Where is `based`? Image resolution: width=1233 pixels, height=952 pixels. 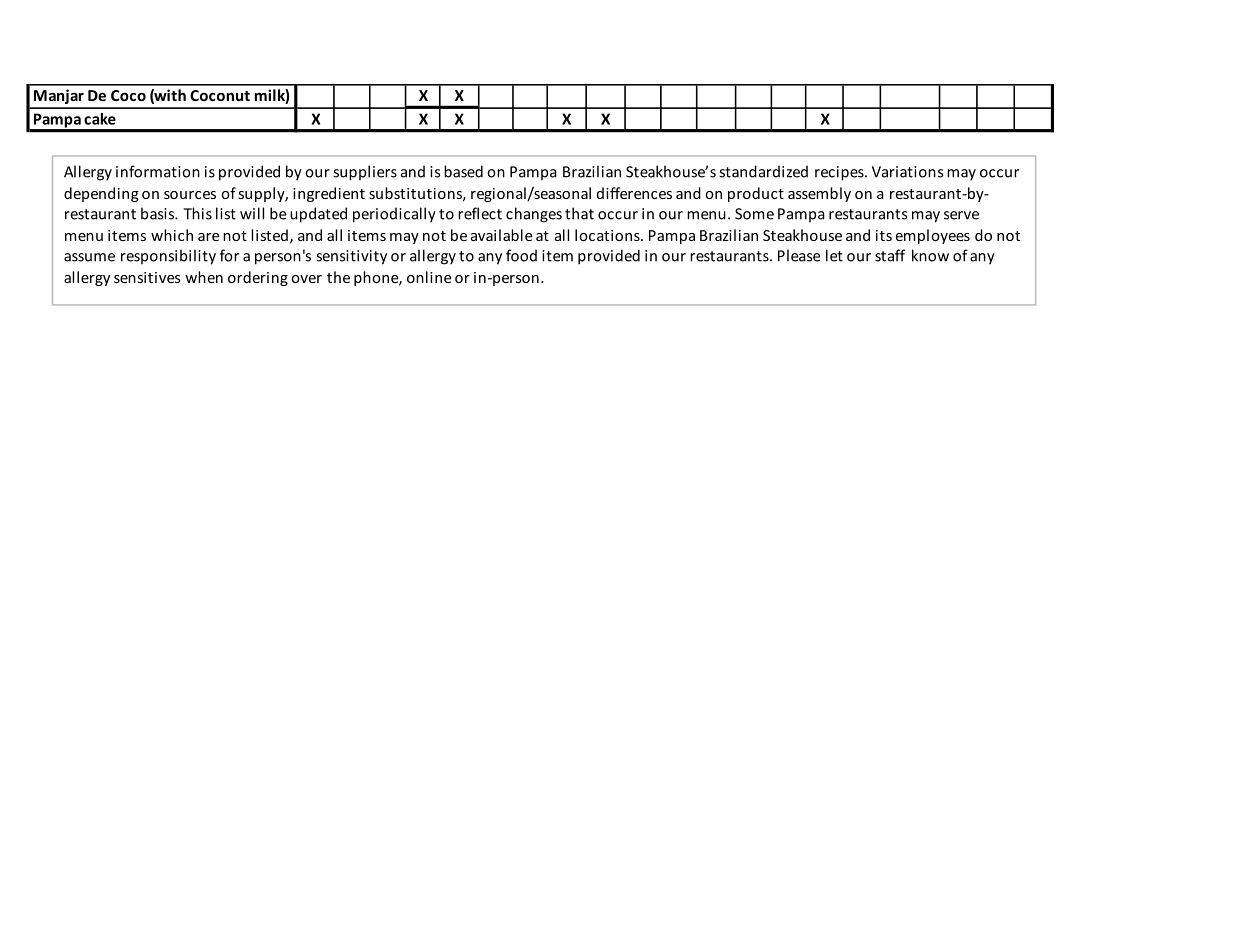
based is located at coordinates (463, 171).
